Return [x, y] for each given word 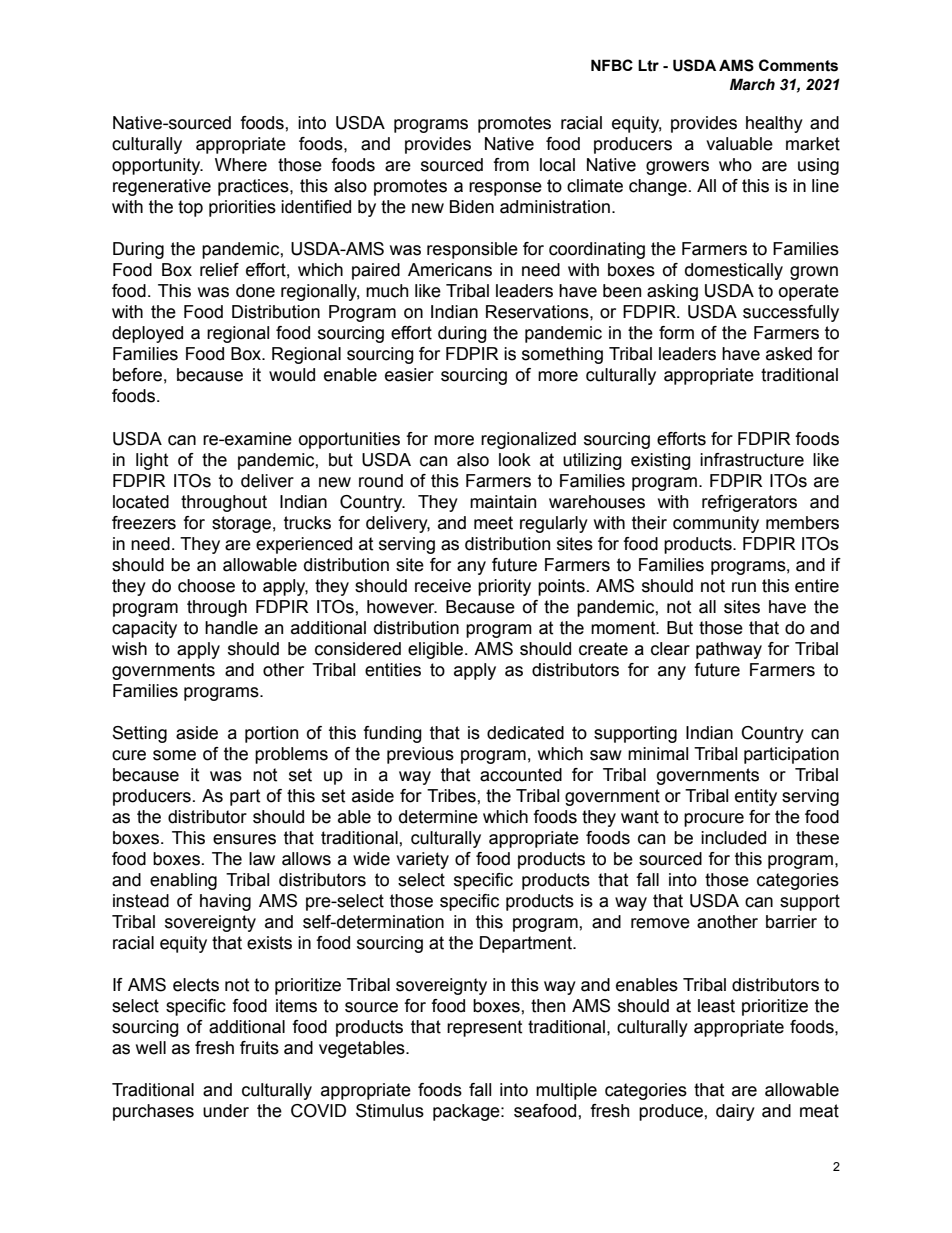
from [511, 165]
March [752, 84]
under [226, 1111]
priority [504, 587]
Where [241, 165]
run [744, 587]
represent [484, 1028]
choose [206, 586]
